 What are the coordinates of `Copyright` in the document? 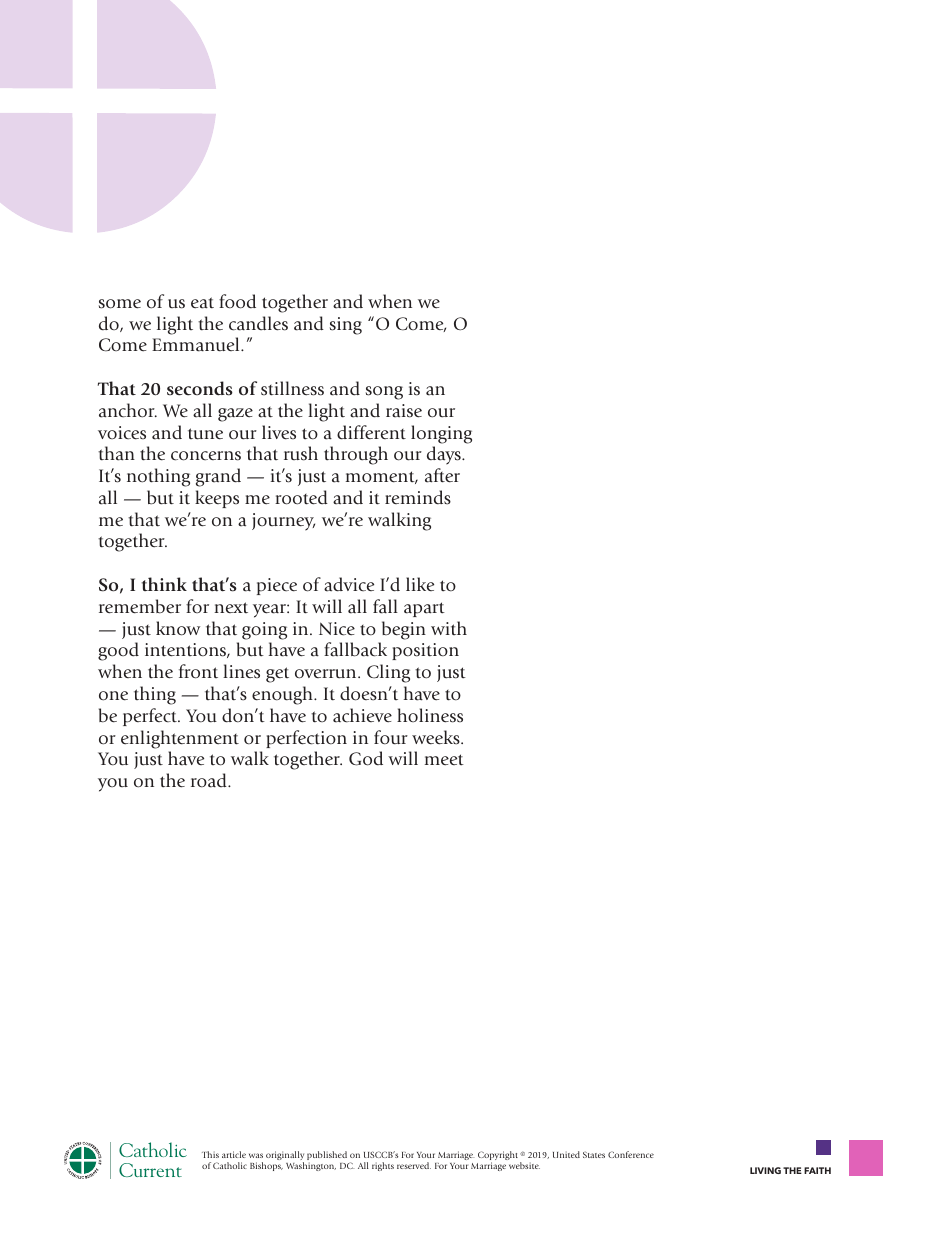 It's located at (499, 1157).
